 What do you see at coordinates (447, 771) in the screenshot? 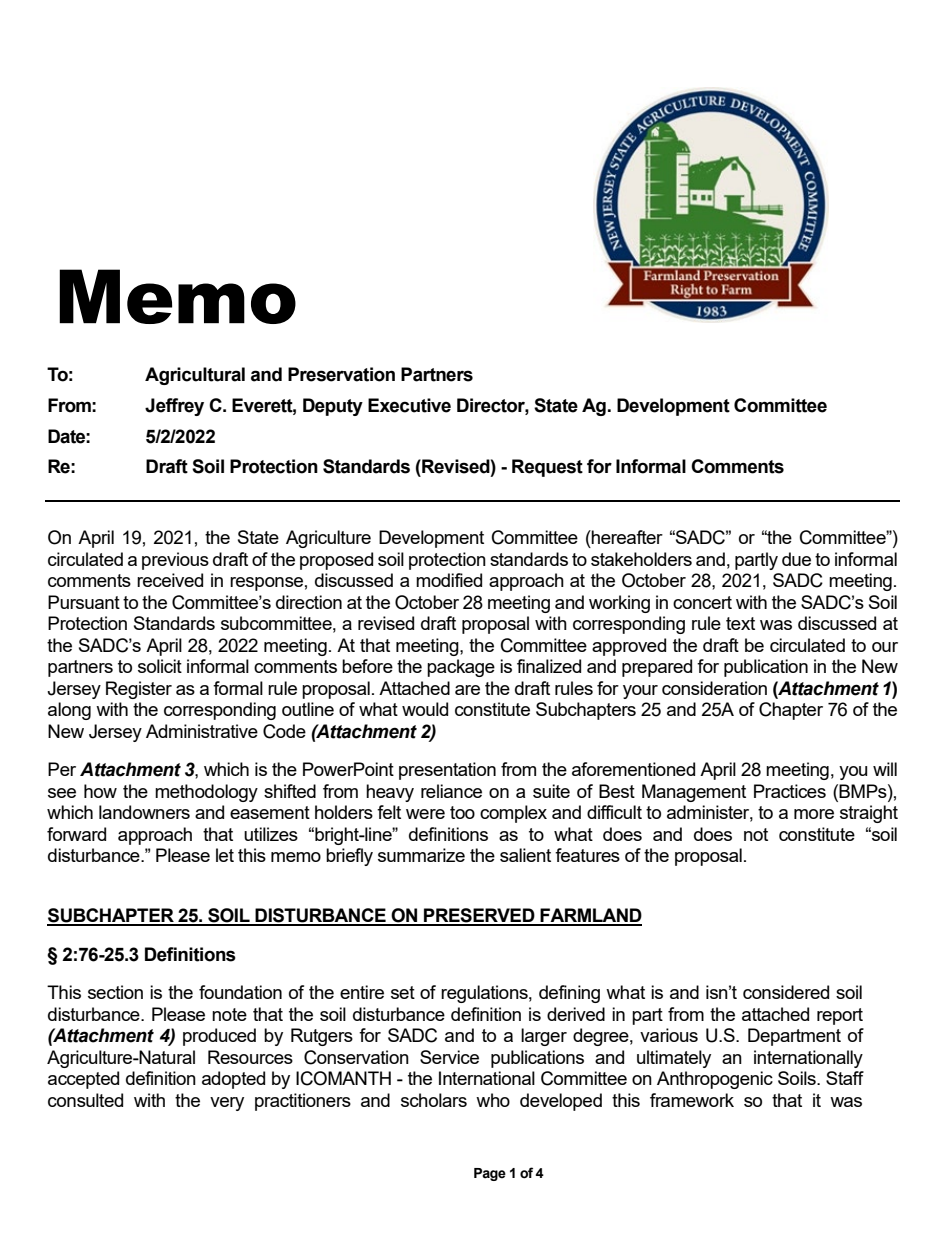
I see `presentation` at bounding box center [447, 771].
